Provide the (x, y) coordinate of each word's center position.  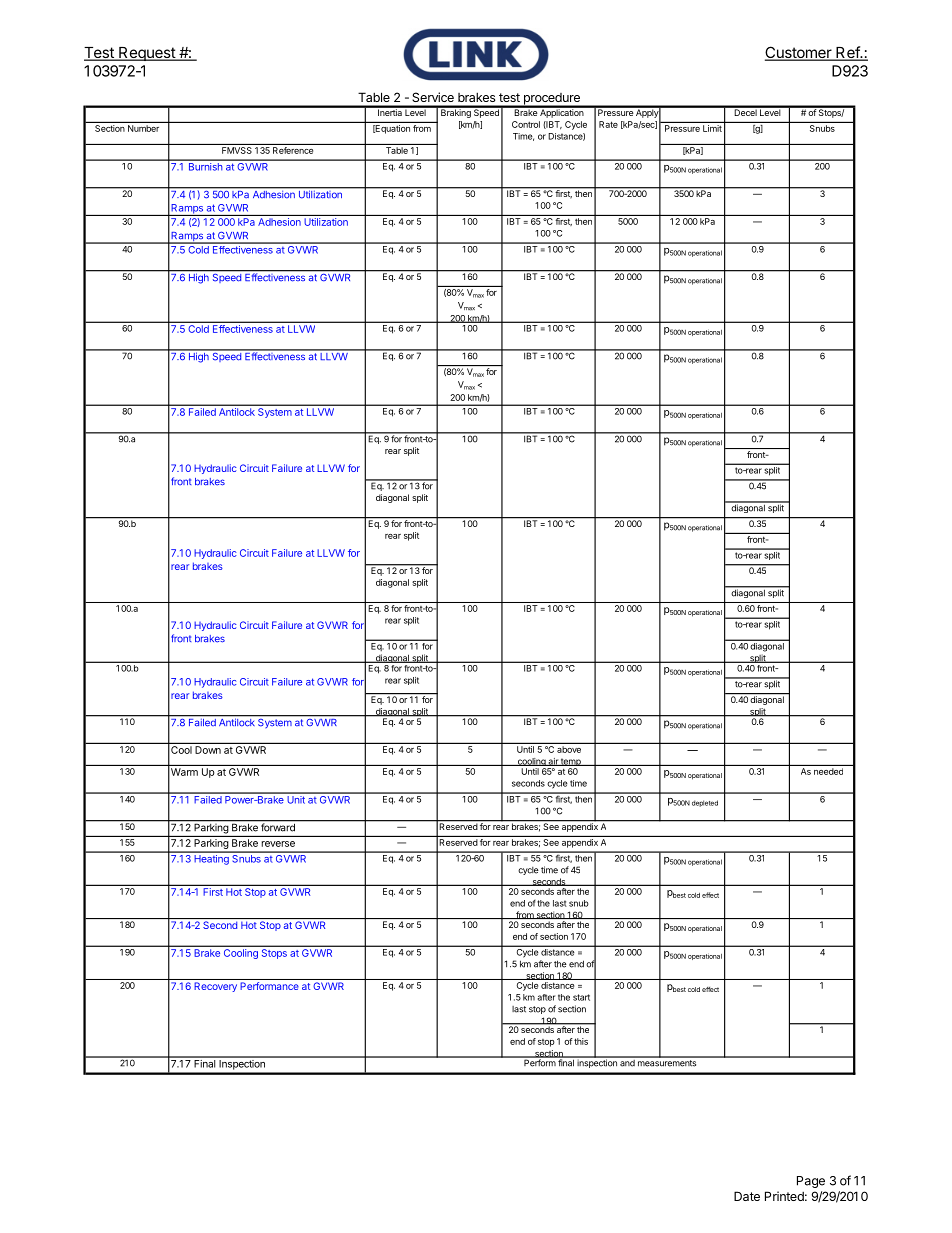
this (581, 1041)
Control (526, 124)
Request (147, 54)
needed (828, 771)
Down (208, 750)
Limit (712, 128)
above (569, 749)
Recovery (216, 987)
